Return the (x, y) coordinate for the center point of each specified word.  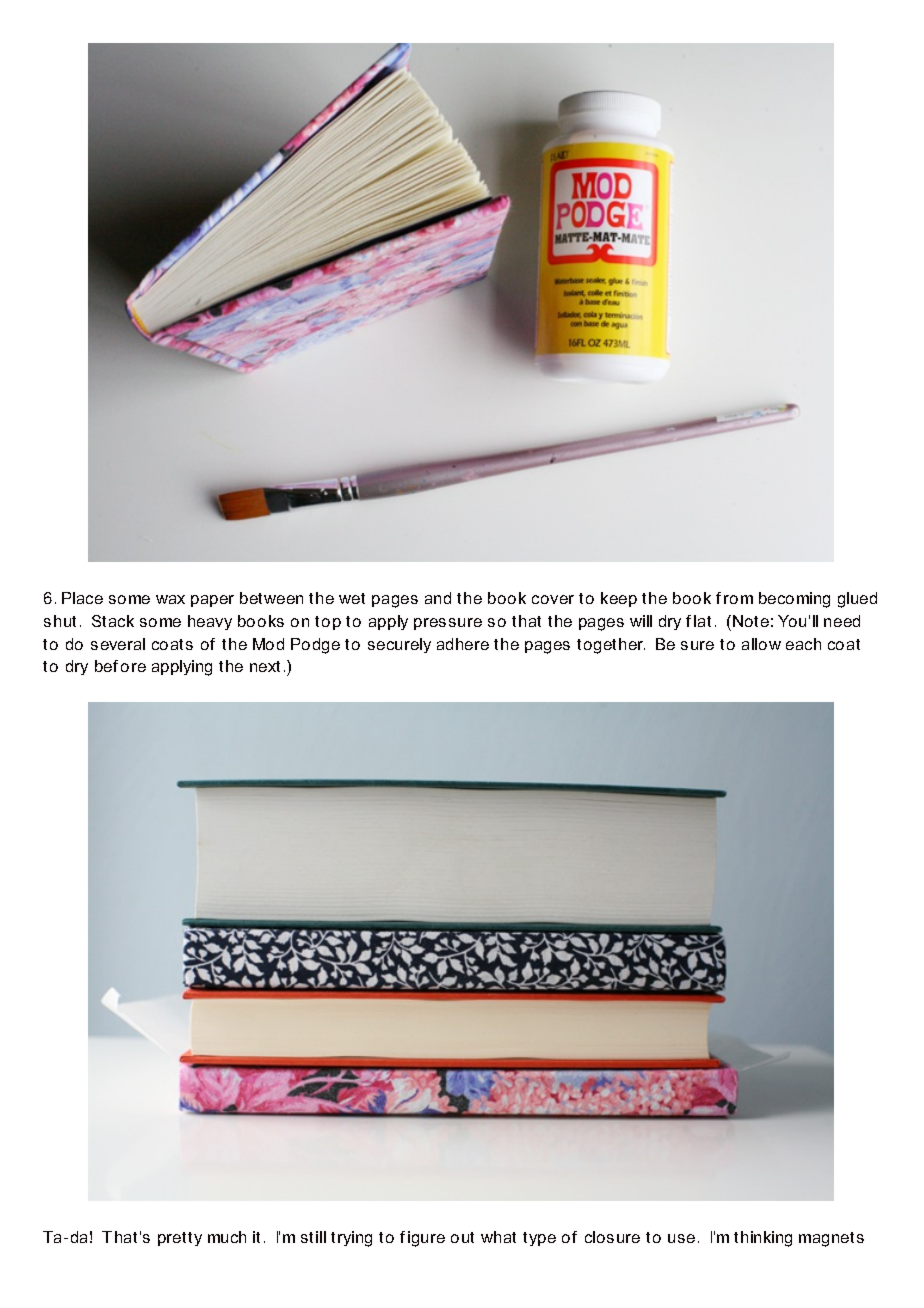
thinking (763, 1239)
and (438, 598)
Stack (113, 621)
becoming (794, 600)
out (462, 1237)
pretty (180, 1239)
